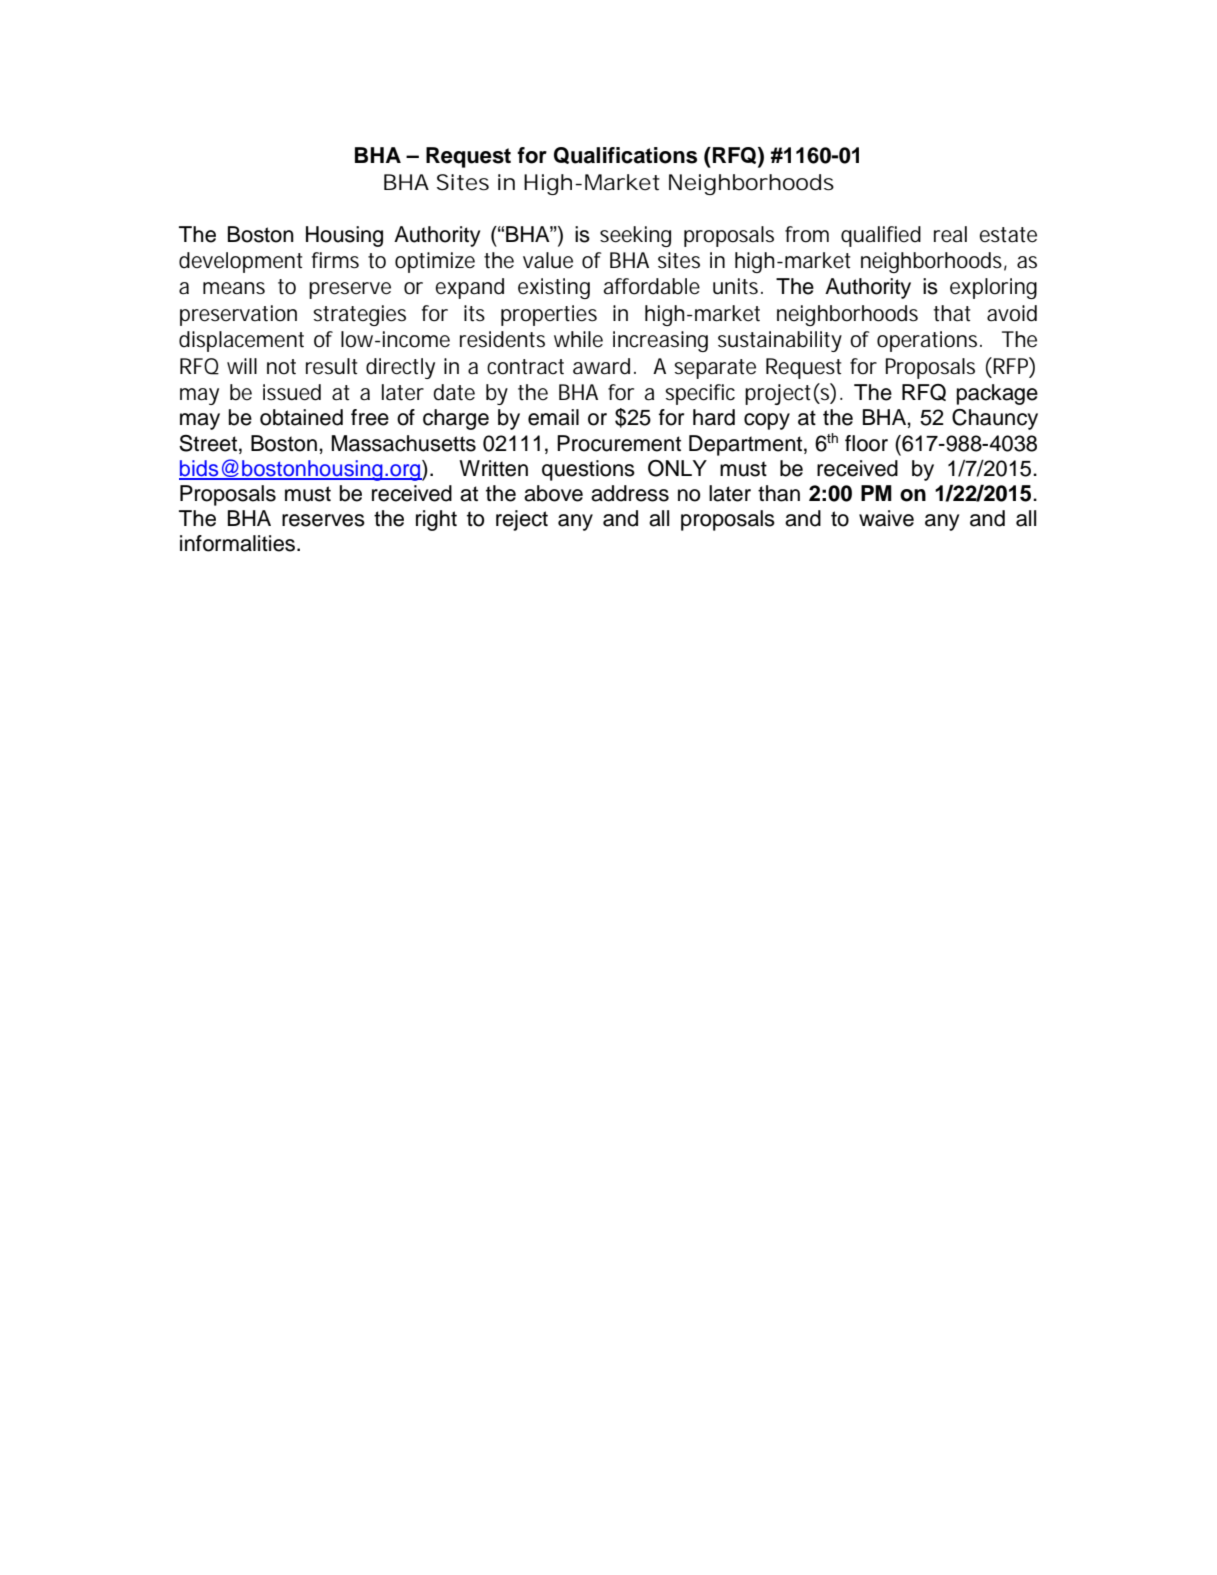 The height and width of the screenshot is (1575, 1217). I want to click on preserve, so click(350, 290).
